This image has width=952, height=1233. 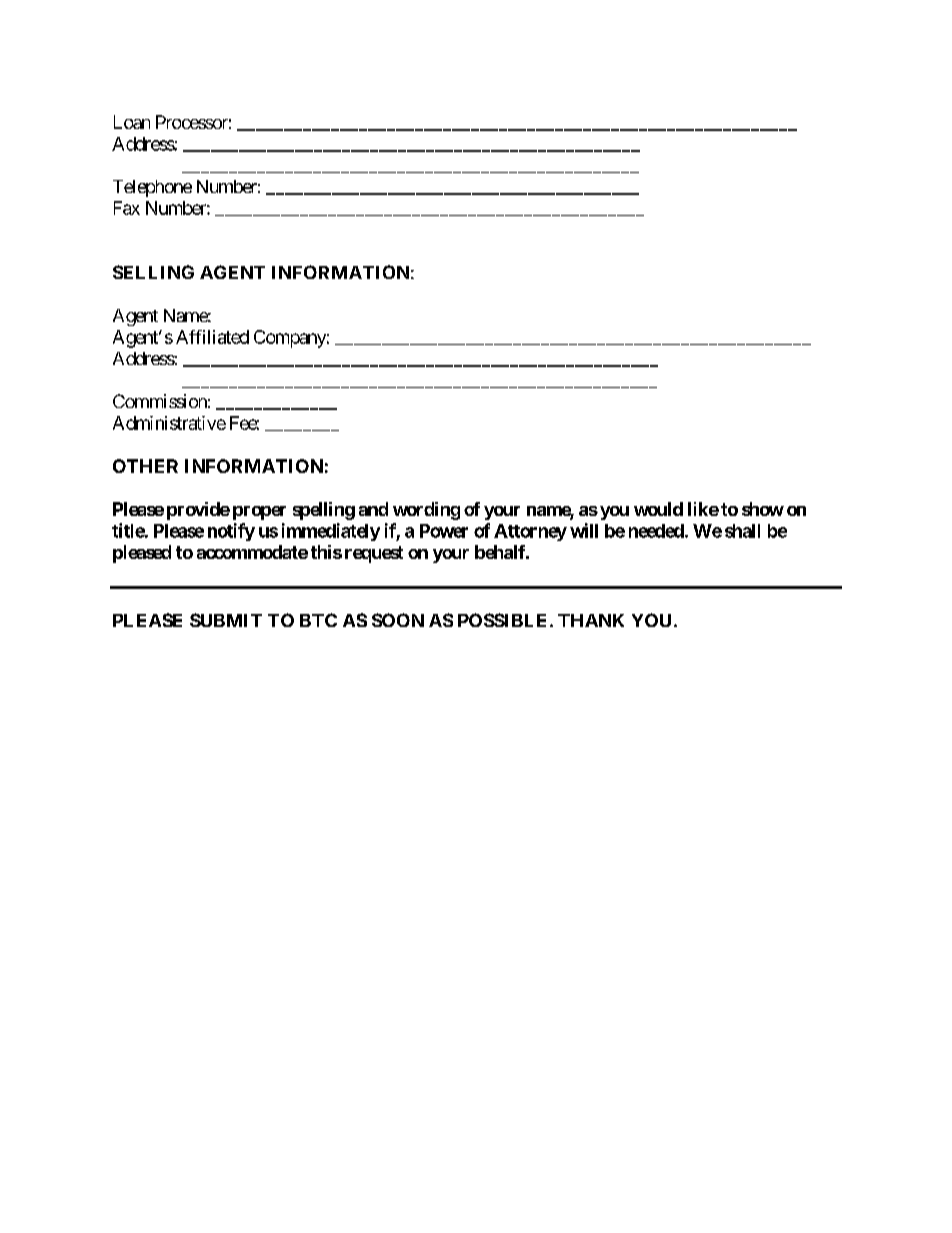 I want to click on Fax, so click(x=127, y=208).
